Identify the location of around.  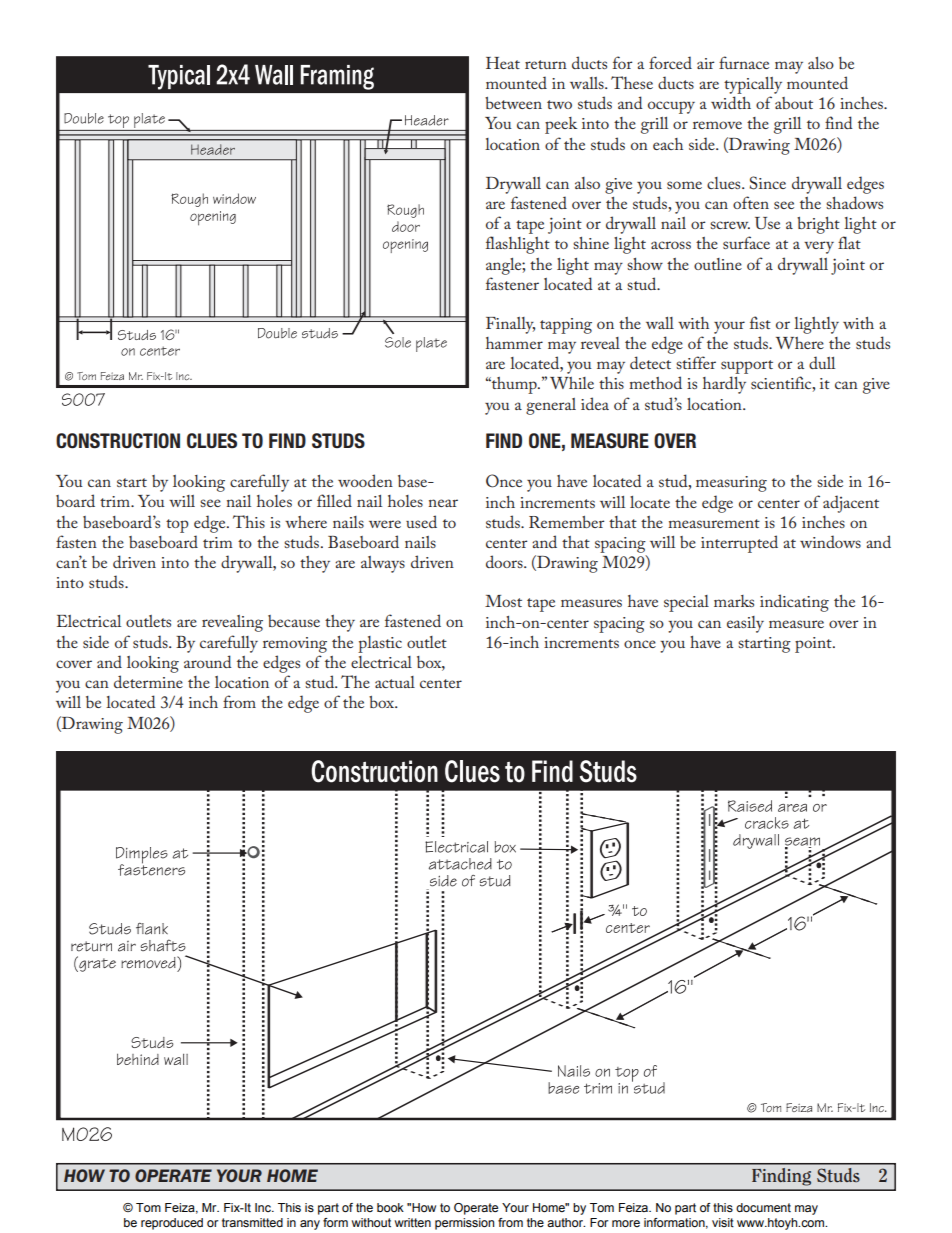
(208, 661).
